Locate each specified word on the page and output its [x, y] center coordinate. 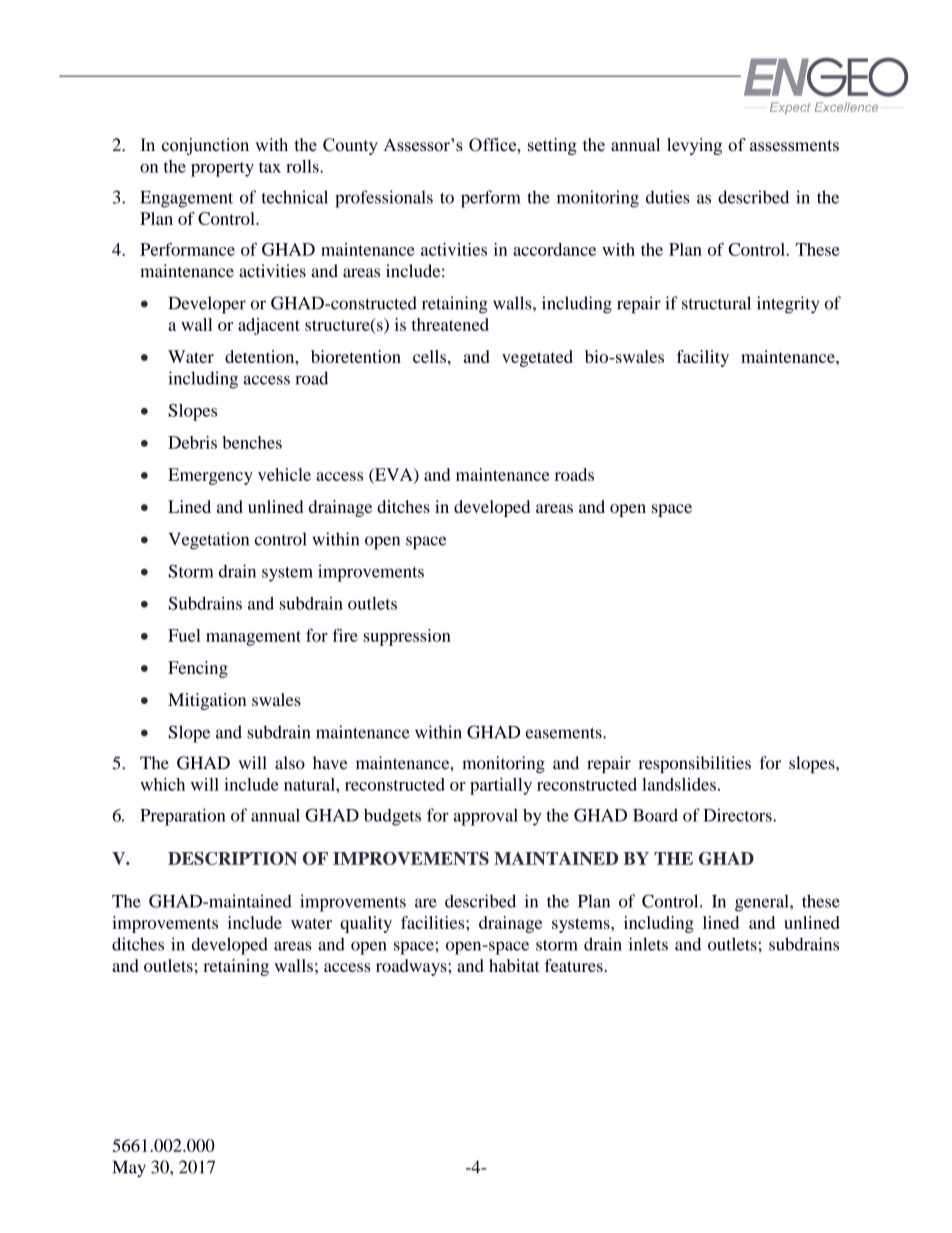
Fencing [198, 669]
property [222, 169]
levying [694, 146]
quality [366, 924]
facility [703, 358]
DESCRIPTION [232, 858]
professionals [384, 199]
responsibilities [695, 764]
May [129, 1169]
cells [431, 356]
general [763, 903]
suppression [407, 637]
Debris [192, 442]
